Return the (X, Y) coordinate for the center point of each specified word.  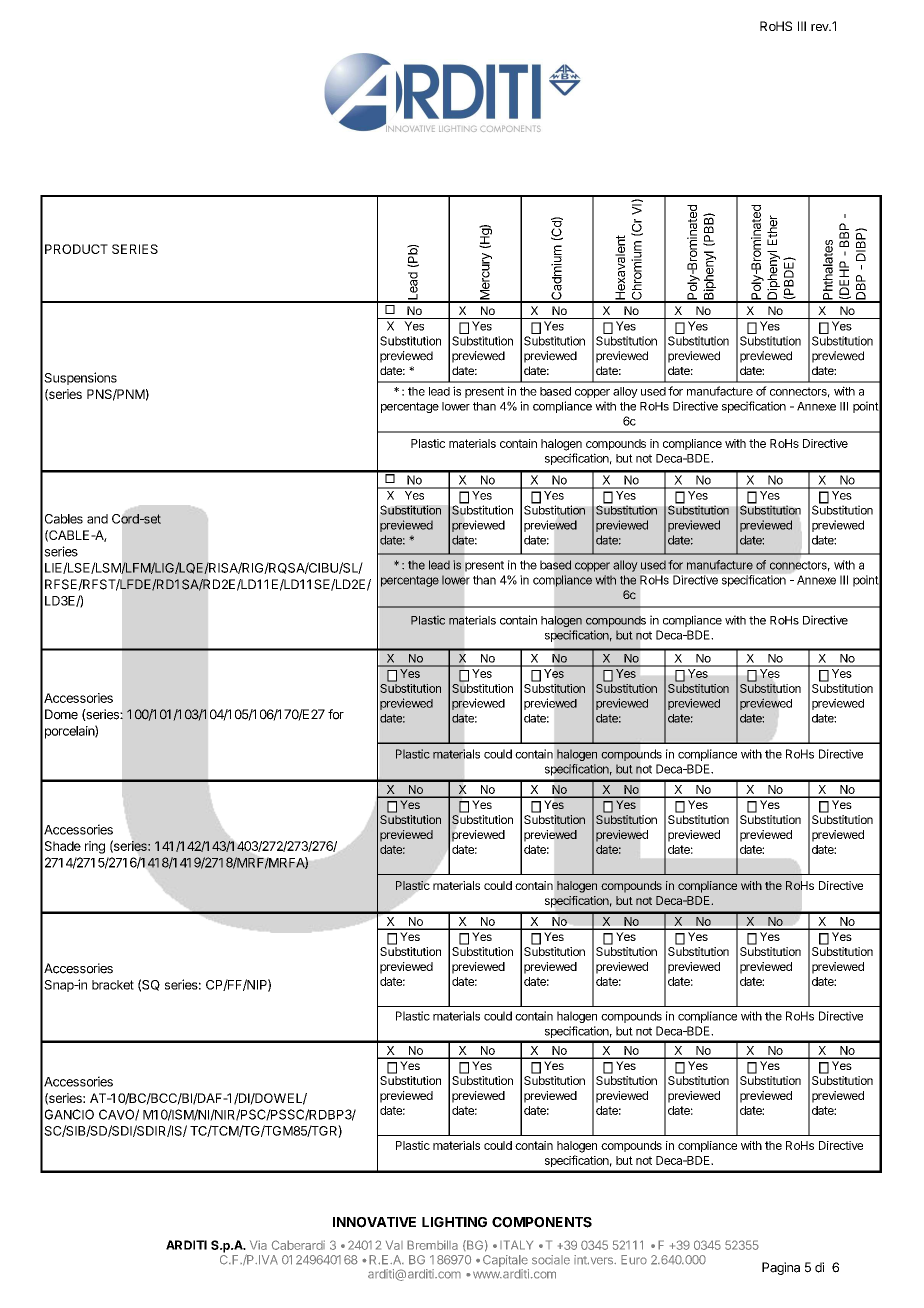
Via (258, 1245)
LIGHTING (454, 1222)
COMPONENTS (542, 1222)
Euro (634, 1260)
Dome (61, 714)
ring (95, 847)
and (97, 519)
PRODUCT (76, 249)
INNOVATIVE (374, 1222)
